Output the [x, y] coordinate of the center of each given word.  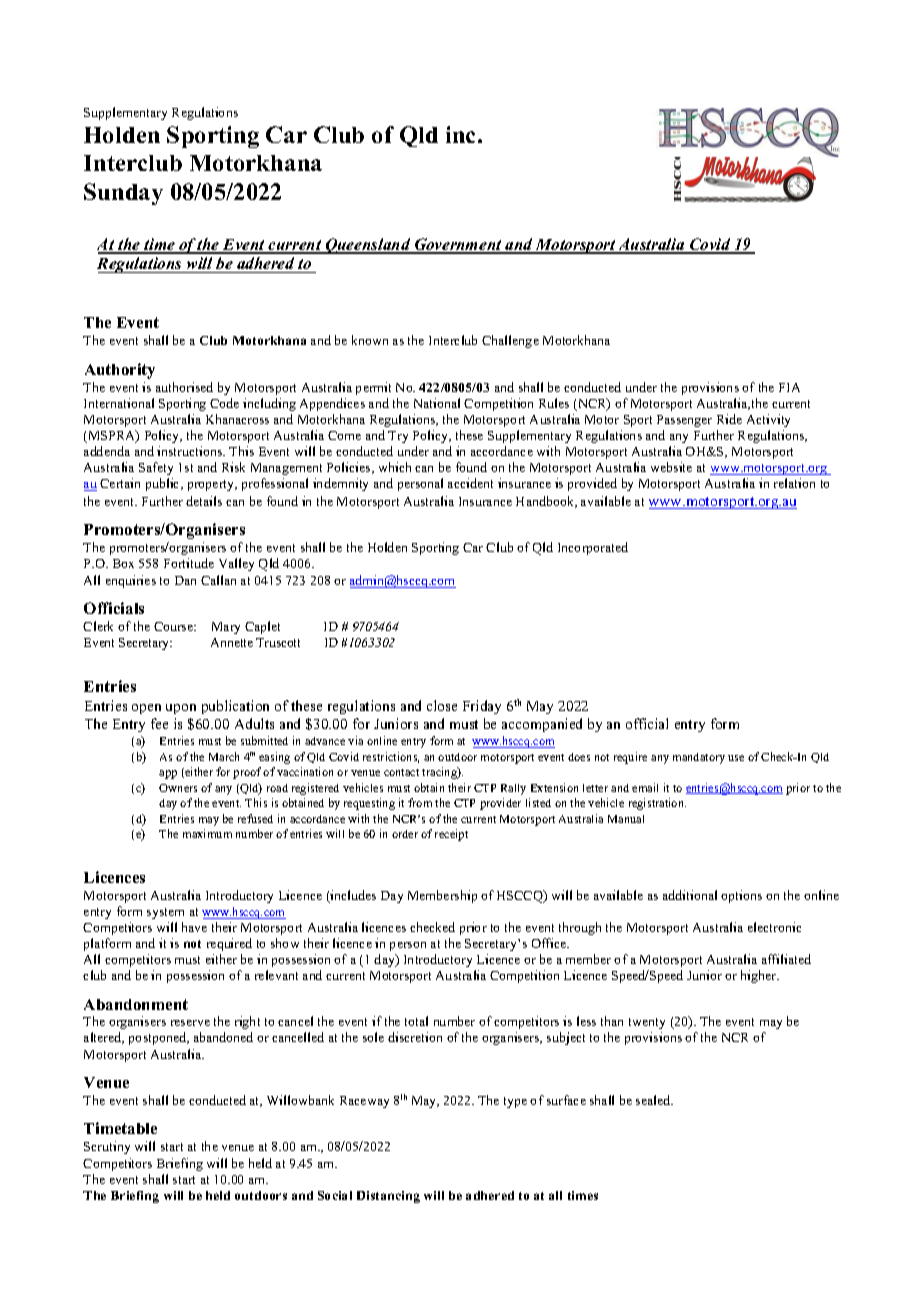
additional [690, 895]
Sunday [123, 194]
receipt [451, 835]
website [671, 467]
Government [458, 245]
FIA [789, 387]
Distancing [388, 1197]
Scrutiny [107, 1147]
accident [470, 483]
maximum [207, 833]
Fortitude [189, 563]
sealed [654, 1100]
